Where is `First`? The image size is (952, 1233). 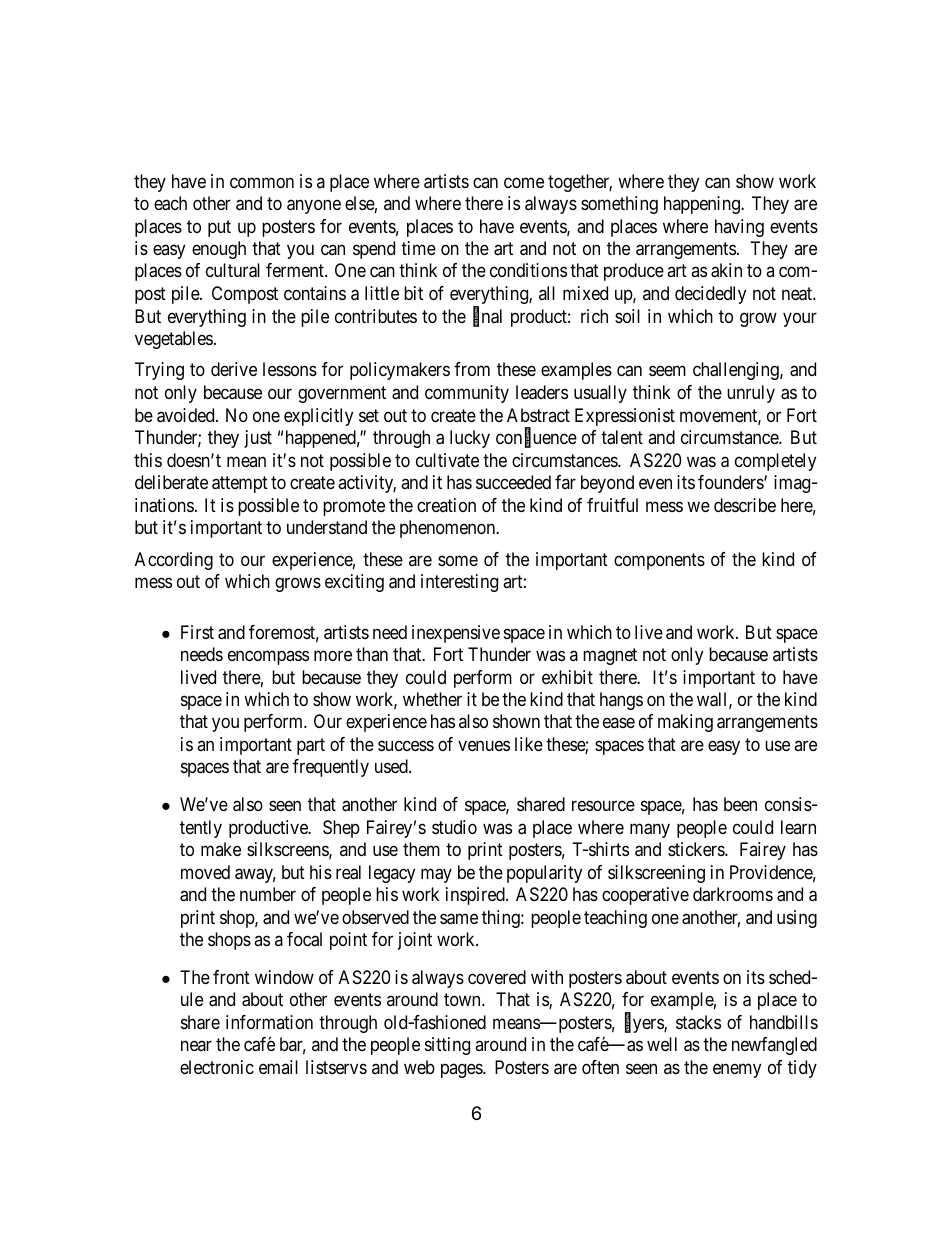 First is located at coordinates (197, 632).
